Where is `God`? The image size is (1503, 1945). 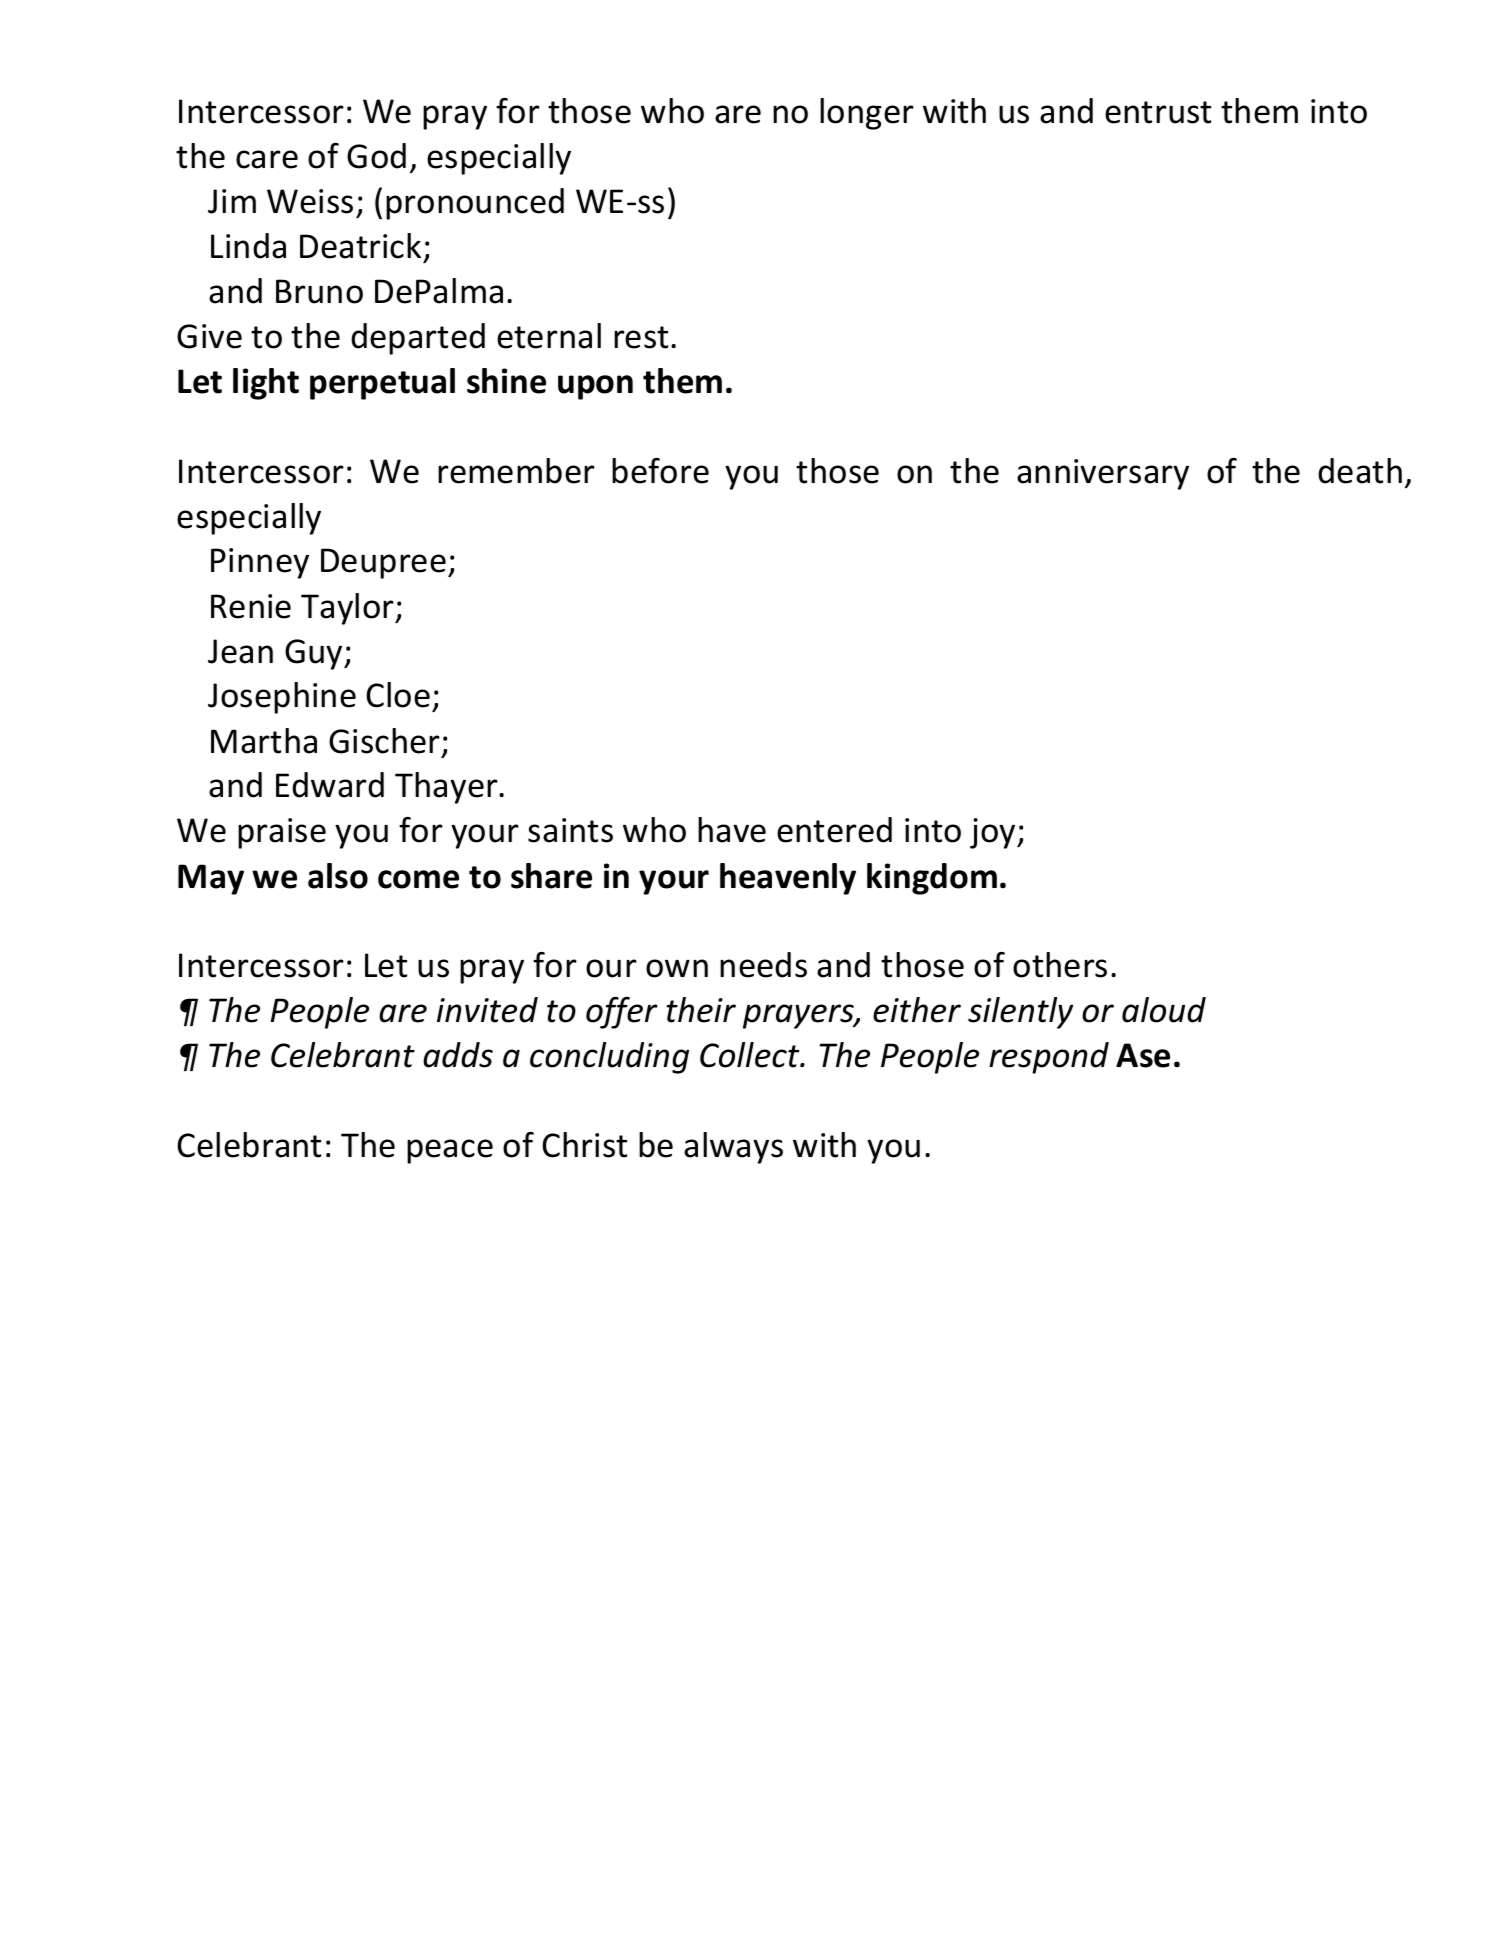 God is located at coordinates (376, 156).
